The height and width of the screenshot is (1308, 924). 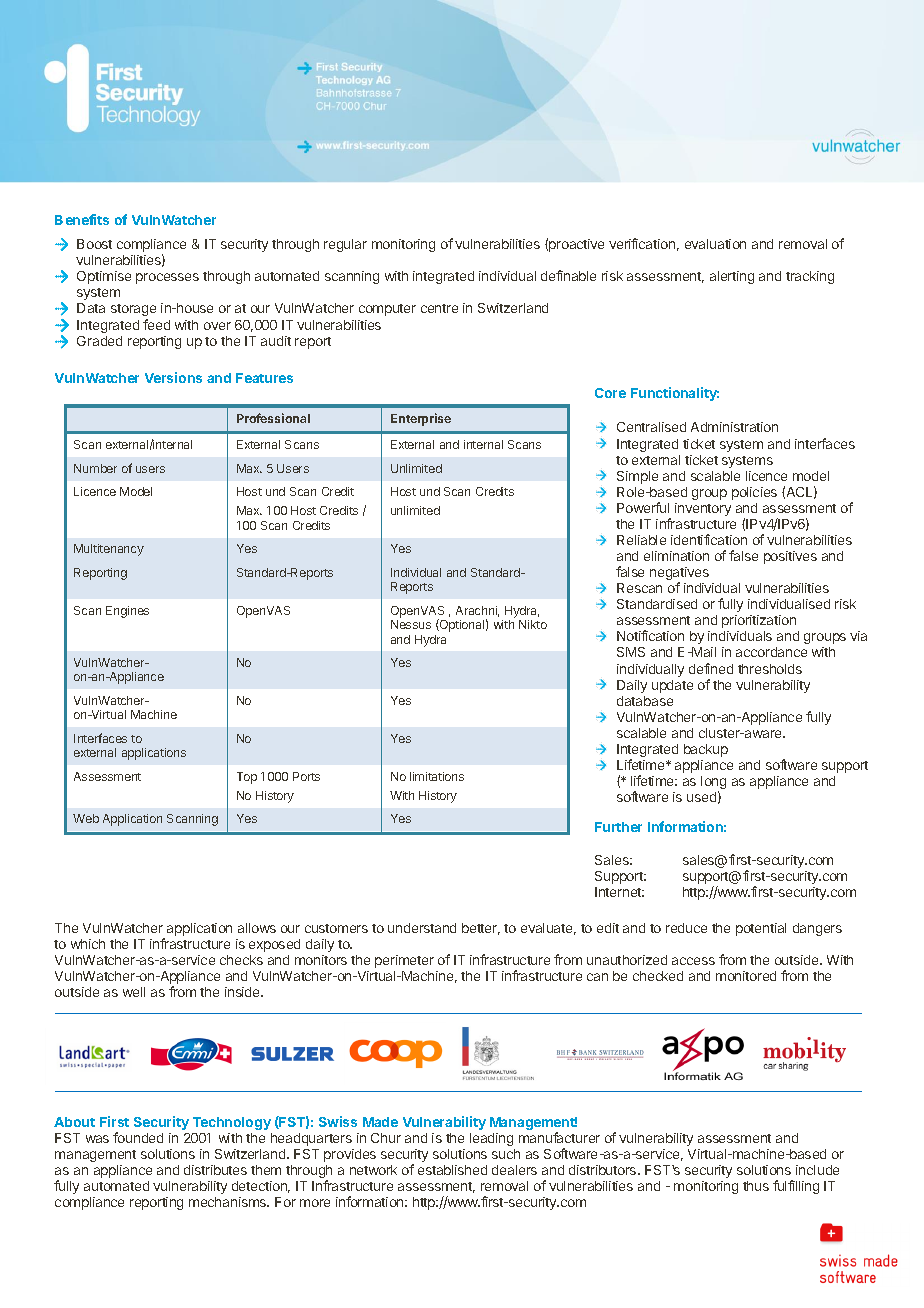 What do you see at coordinates (439, 308) in the screenshot?
I see `centre` at bounding box center [439, 308].
